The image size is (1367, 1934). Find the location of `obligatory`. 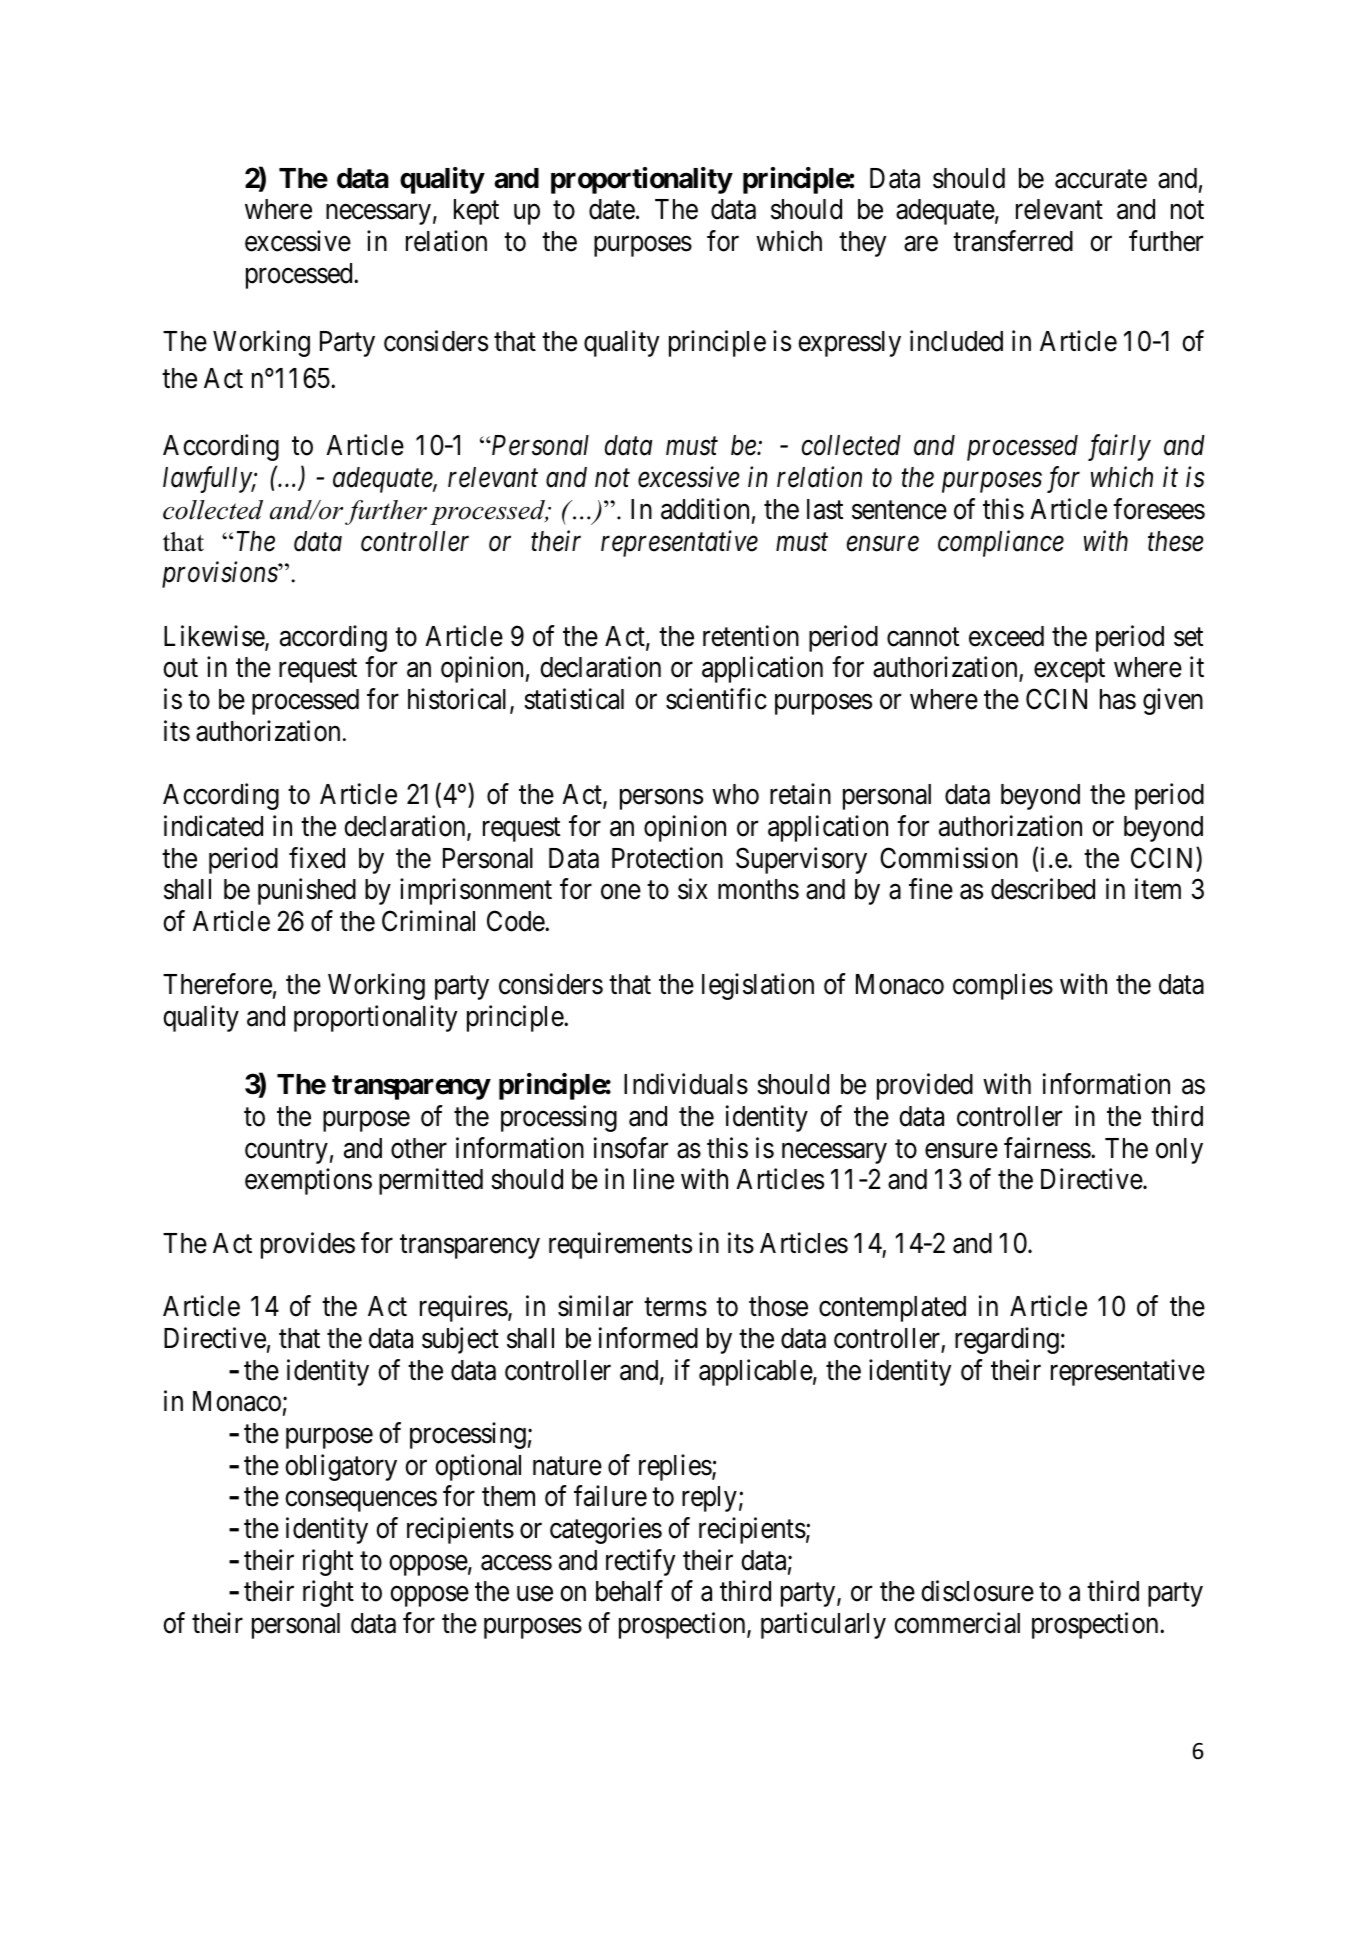

obligatory is located at coordinates (341, 1467).
